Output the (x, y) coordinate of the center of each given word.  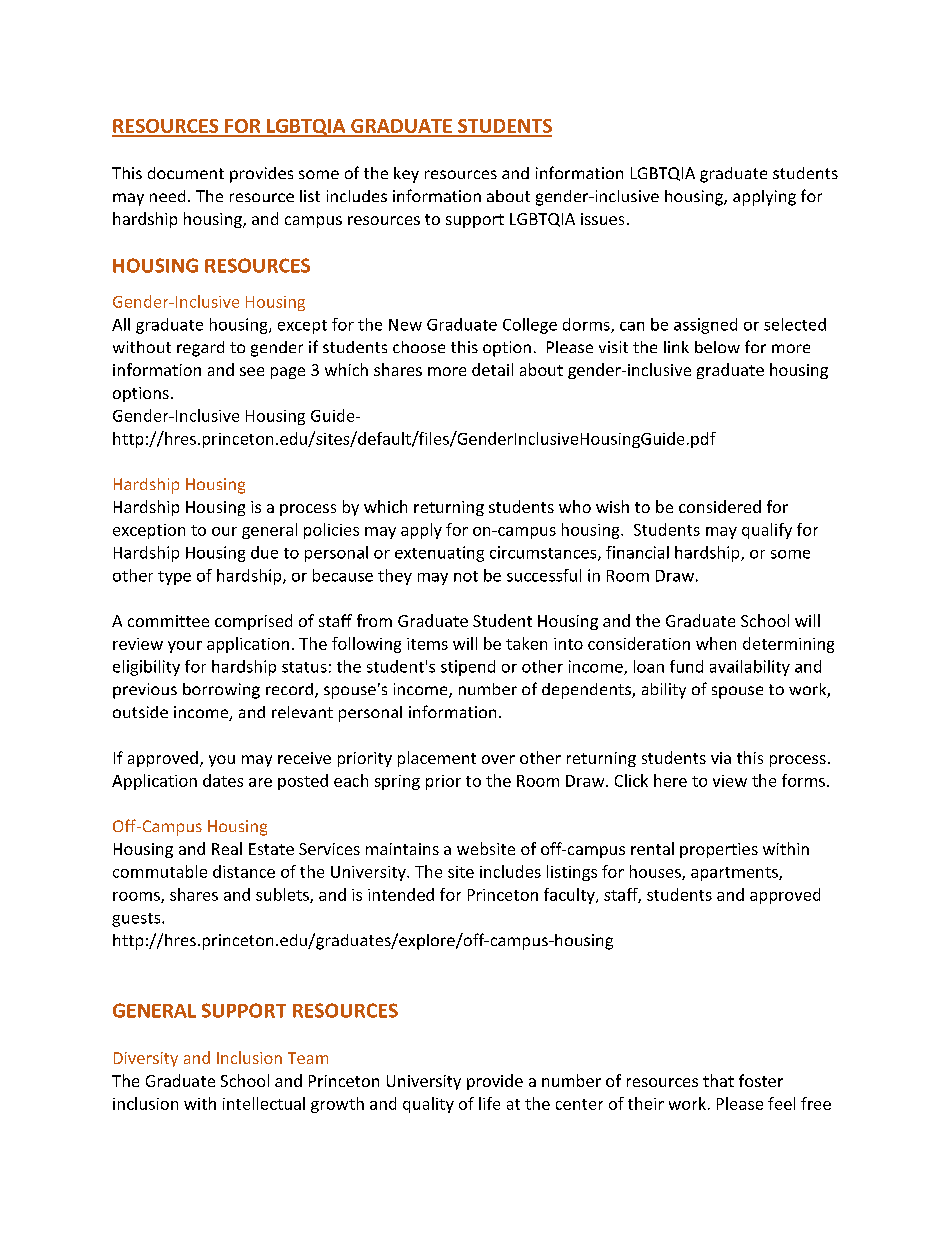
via (721, 758)
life (489, 1103)
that (718, 1080)
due (264, 552)
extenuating (439, 554)
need (167, 196)
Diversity (146, 1059)
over (498, 759)
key (406, 175)
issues (602, 219)
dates (223, 780)
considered (720, 506)
